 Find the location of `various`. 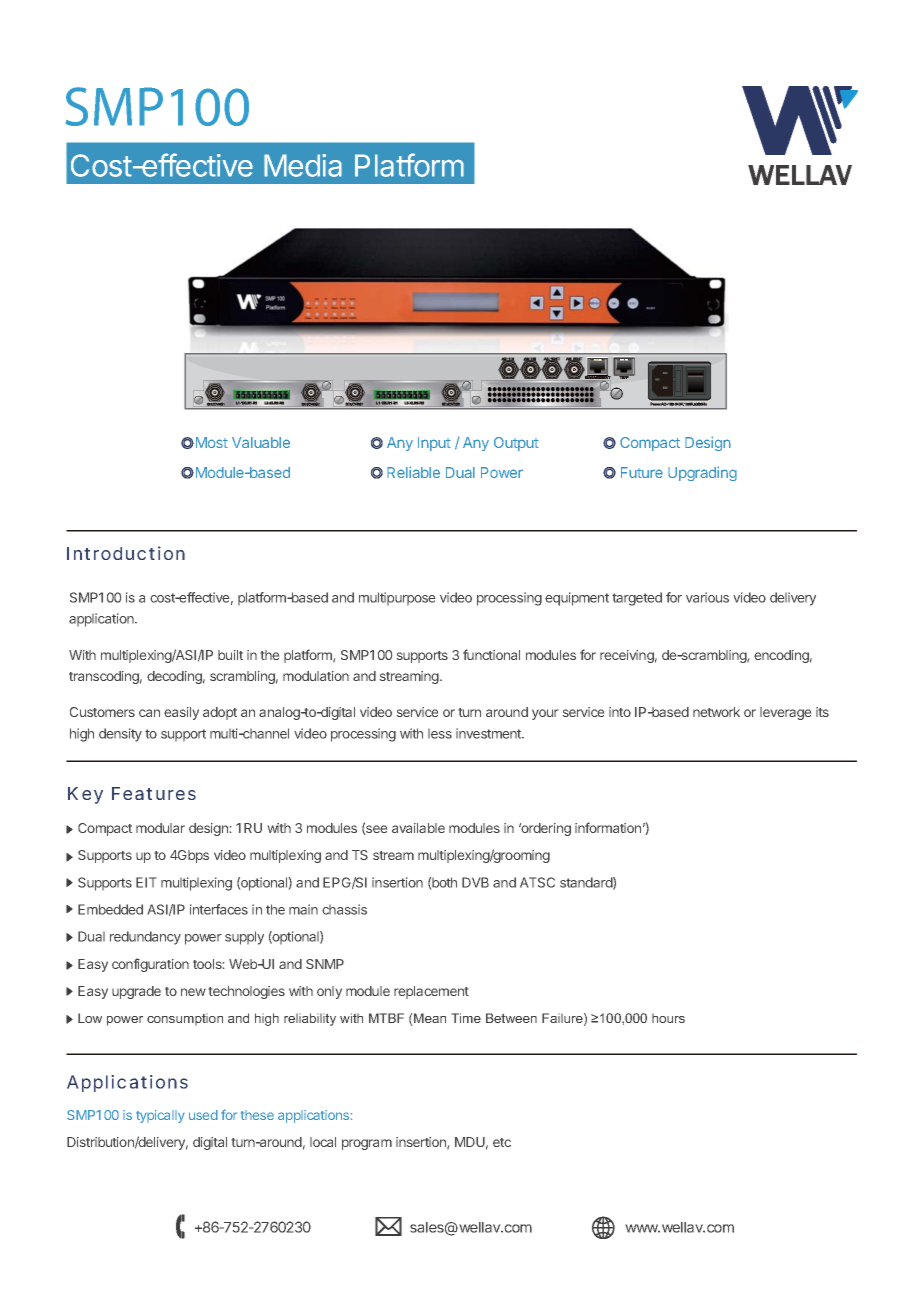

various is located at coordinates (707, 597).
